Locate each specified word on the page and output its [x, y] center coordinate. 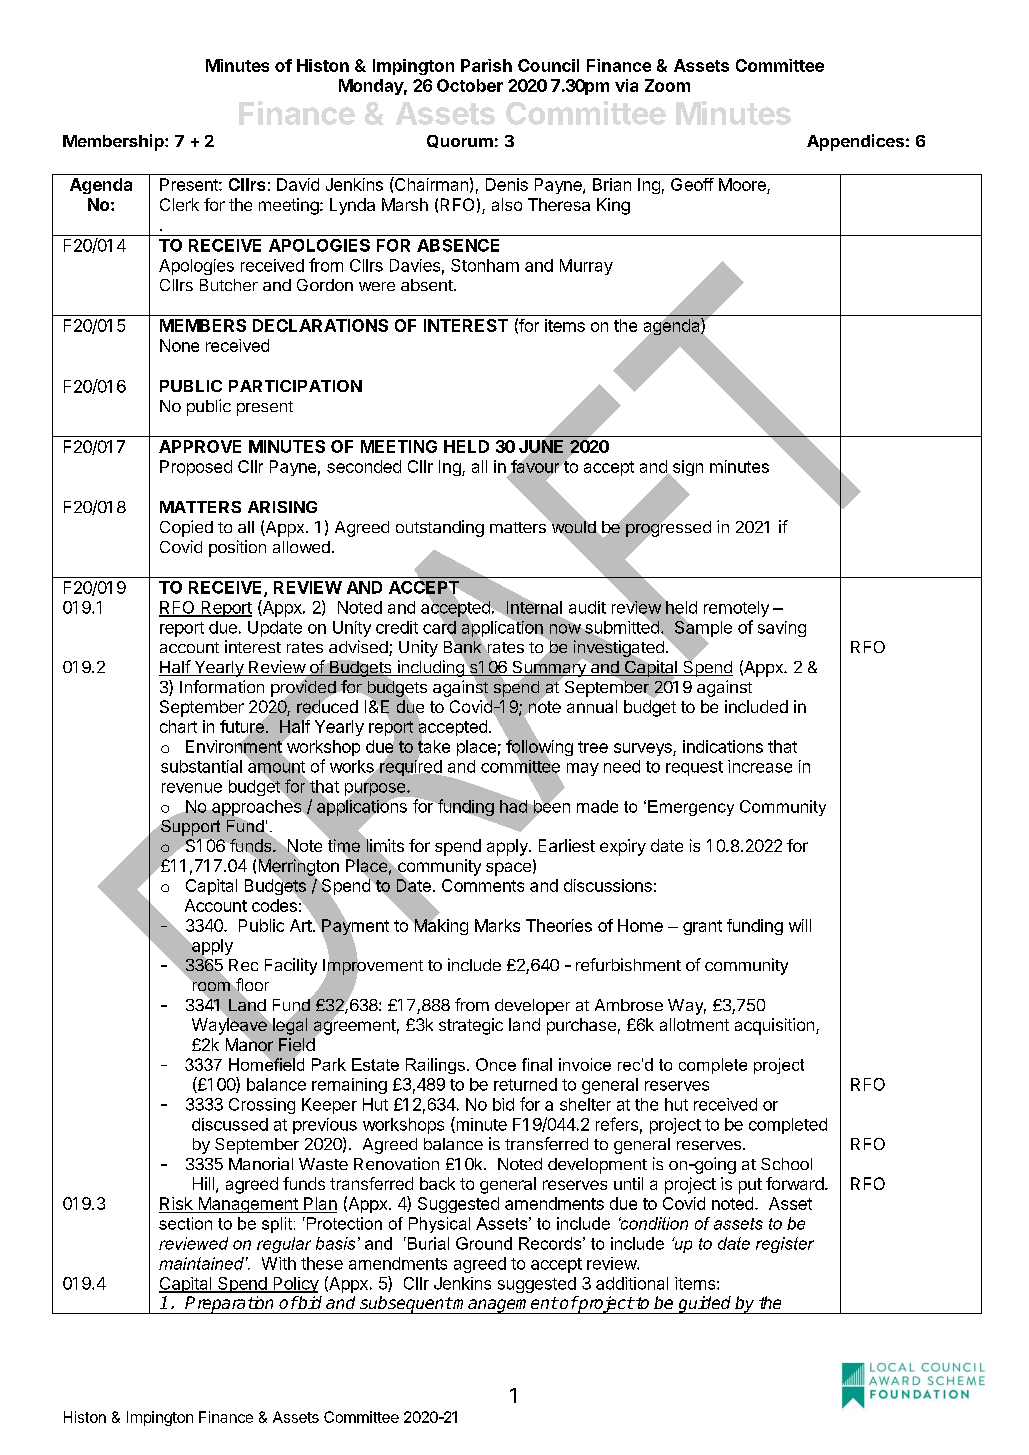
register [785, 1245]
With [279, 1263]
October [470, 85]
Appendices [855, 142]
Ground [484, 1243]
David [298, 184]
